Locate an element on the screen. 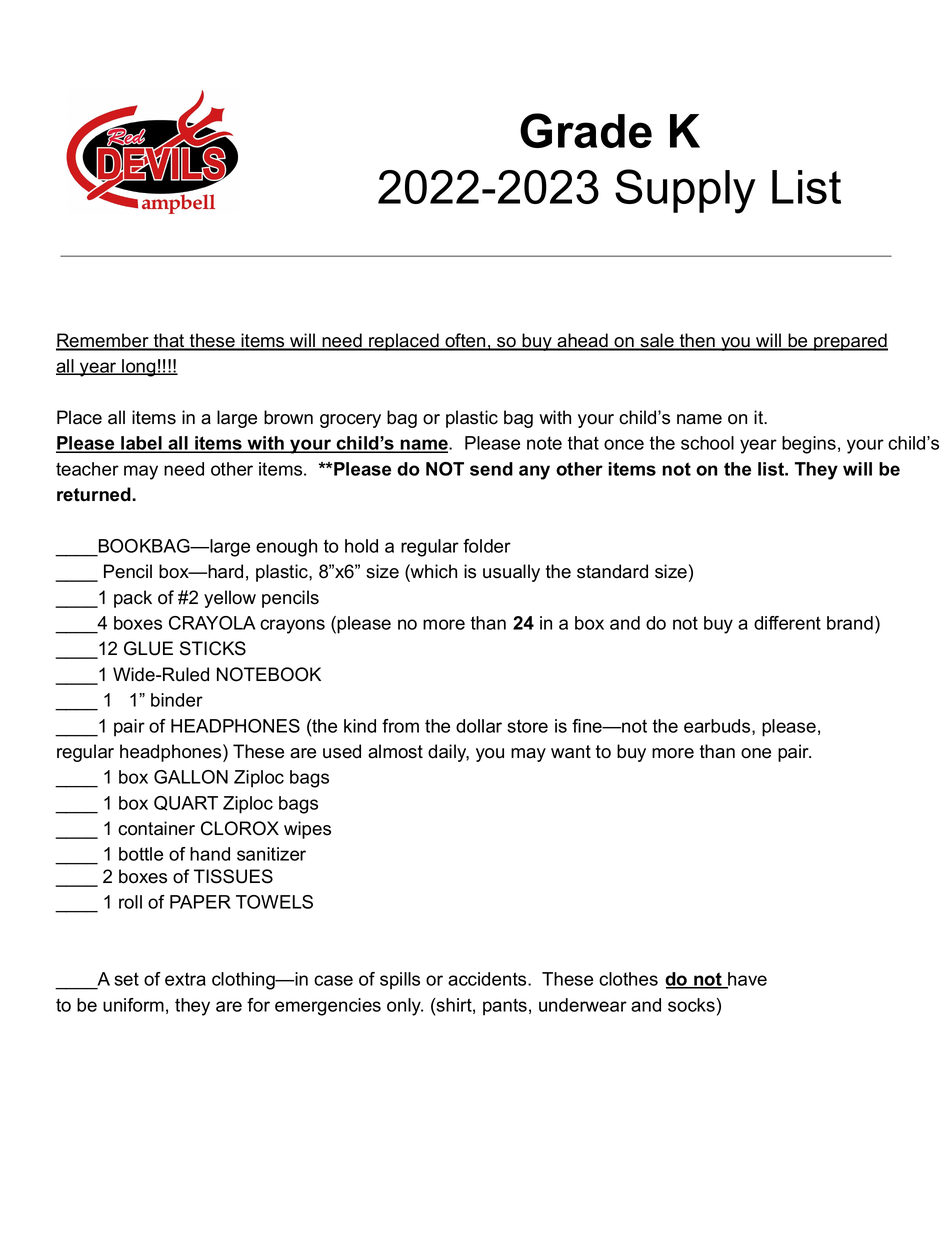 This screenshot has height=1233, width=952. send is located at coordinates (491, 469).
